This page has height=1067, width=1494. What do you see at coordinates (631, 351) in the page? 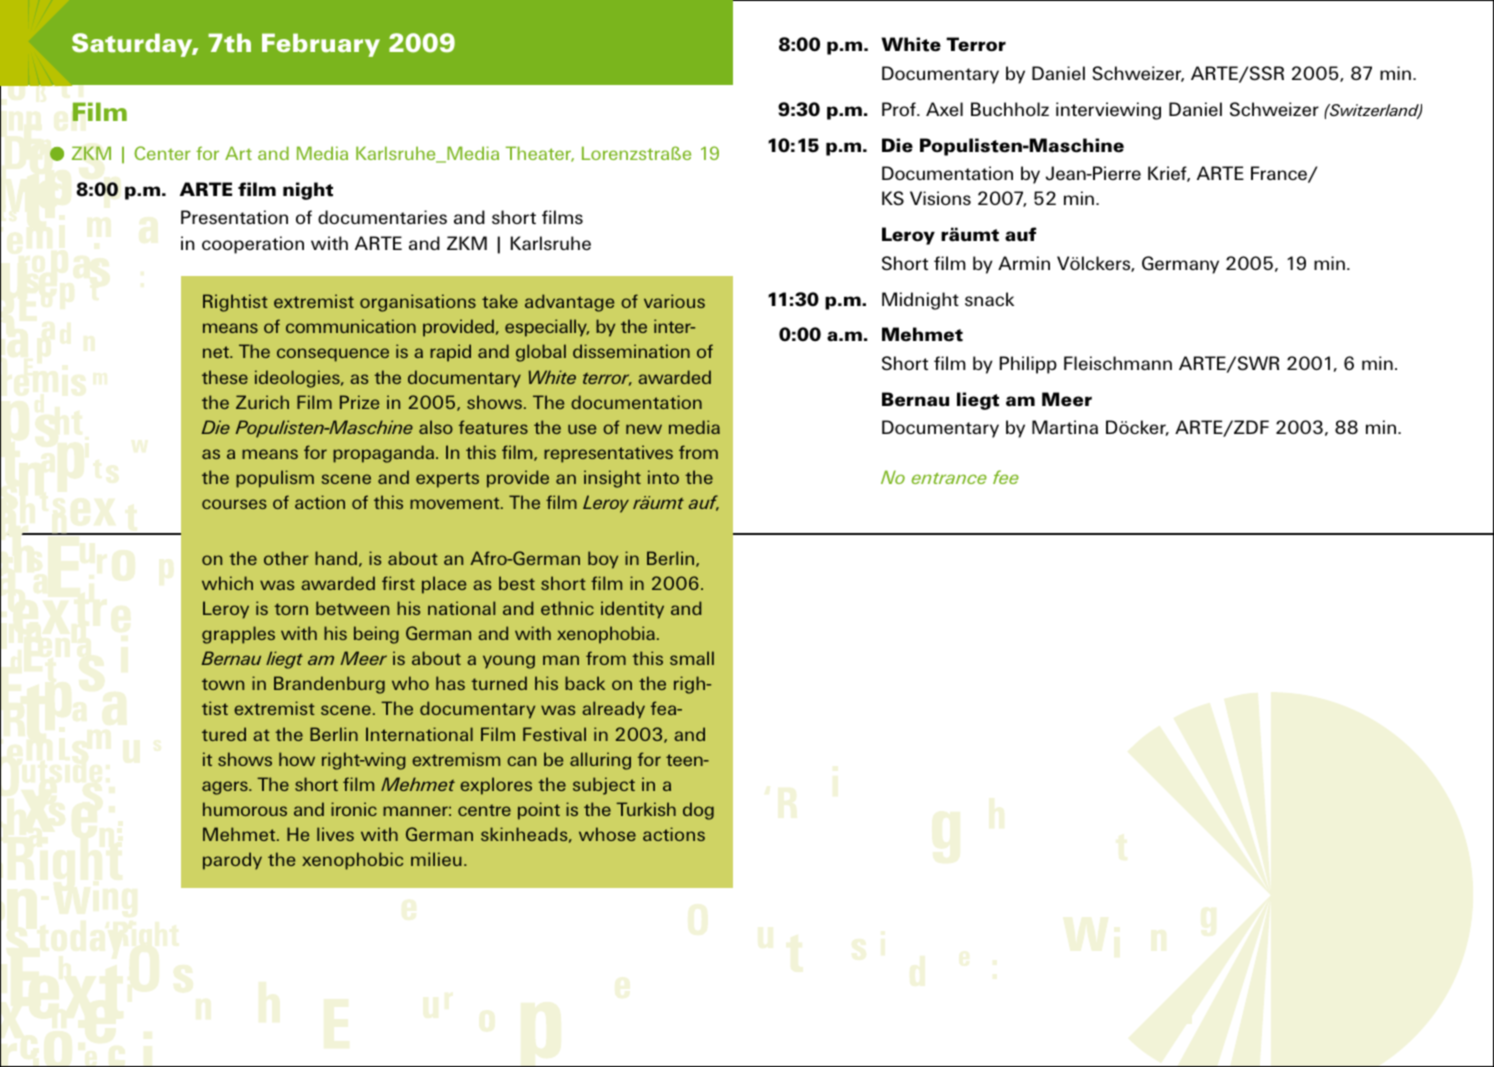
I see `dissemination` at bounding box center [631, 351].
